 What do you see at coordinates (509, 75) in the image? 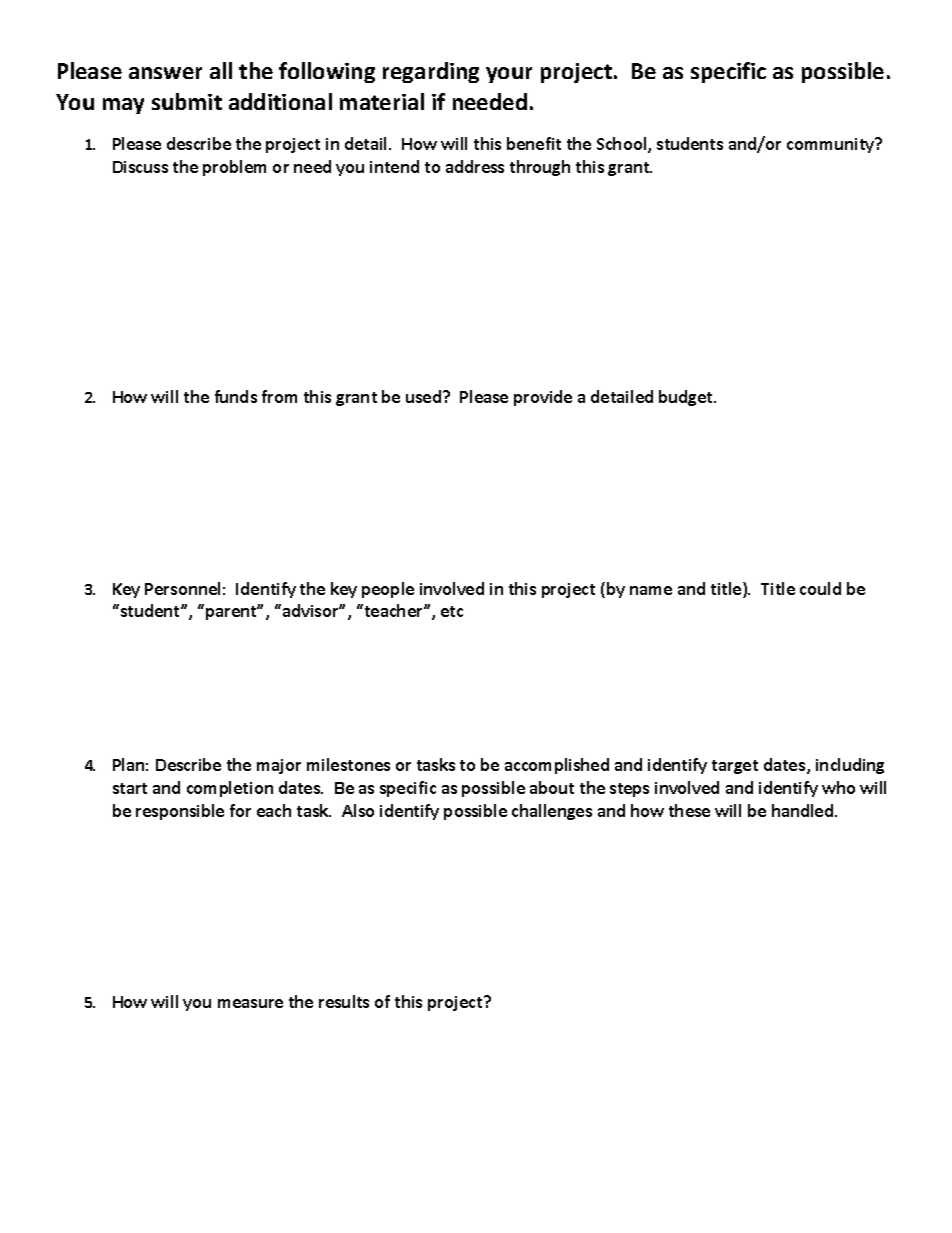
I see `your` at bounding box center [509, 75].
